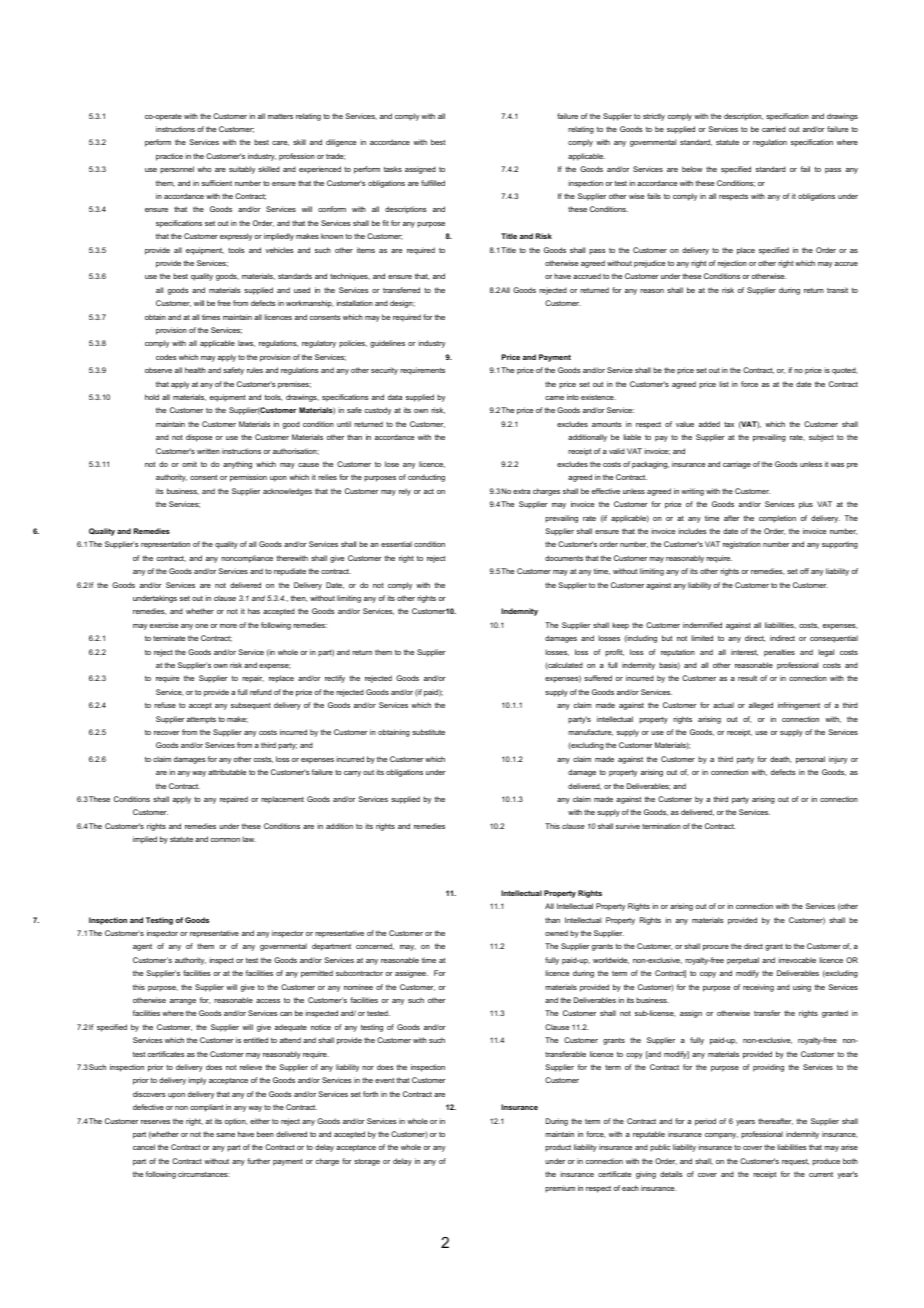 This screenshot has height=1308, width=924. Describe the element at coordinates (255, 370) in the screenshot. I see `rules` at that location.
